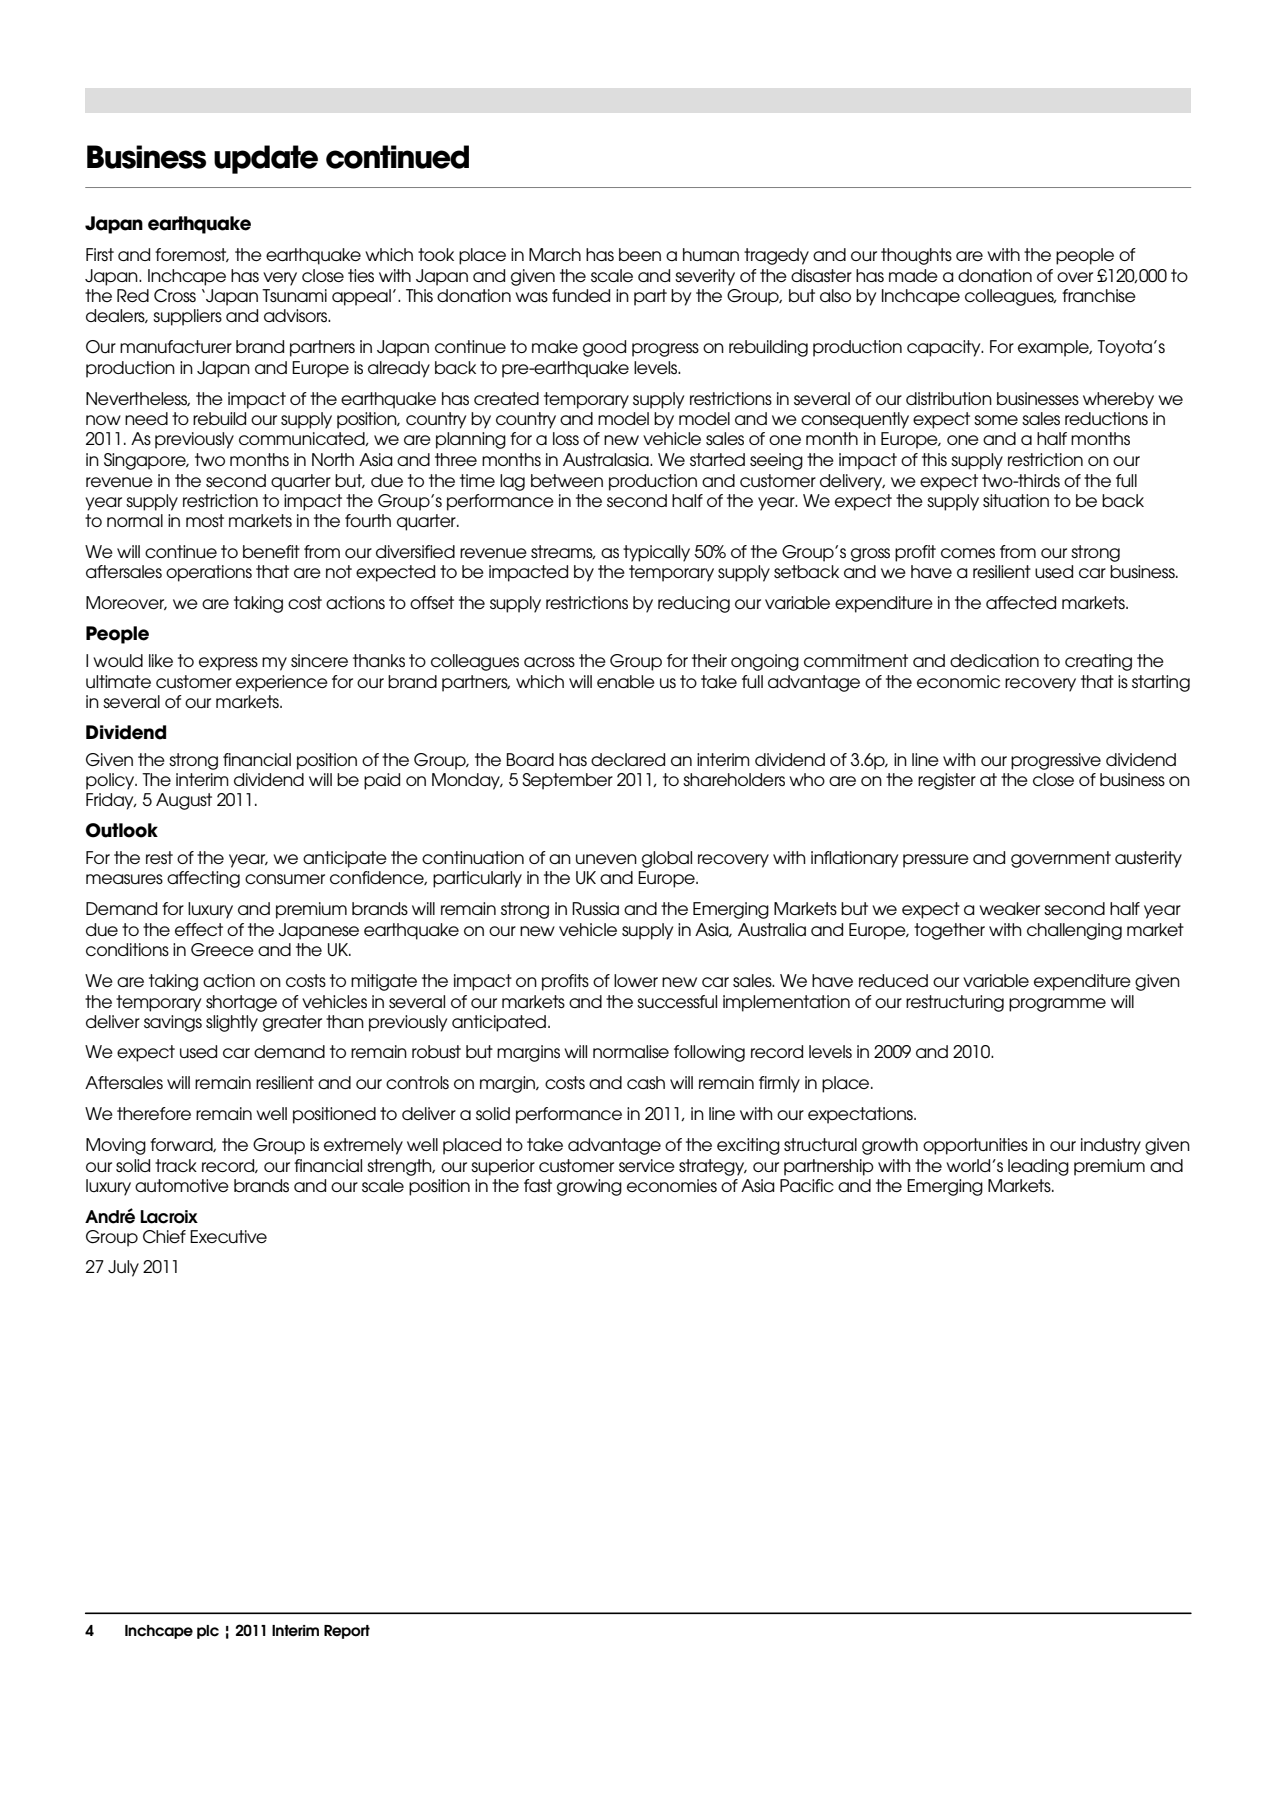  Describe the element at coordinates (208, 1632) in the document. I see `plc` at that location.
